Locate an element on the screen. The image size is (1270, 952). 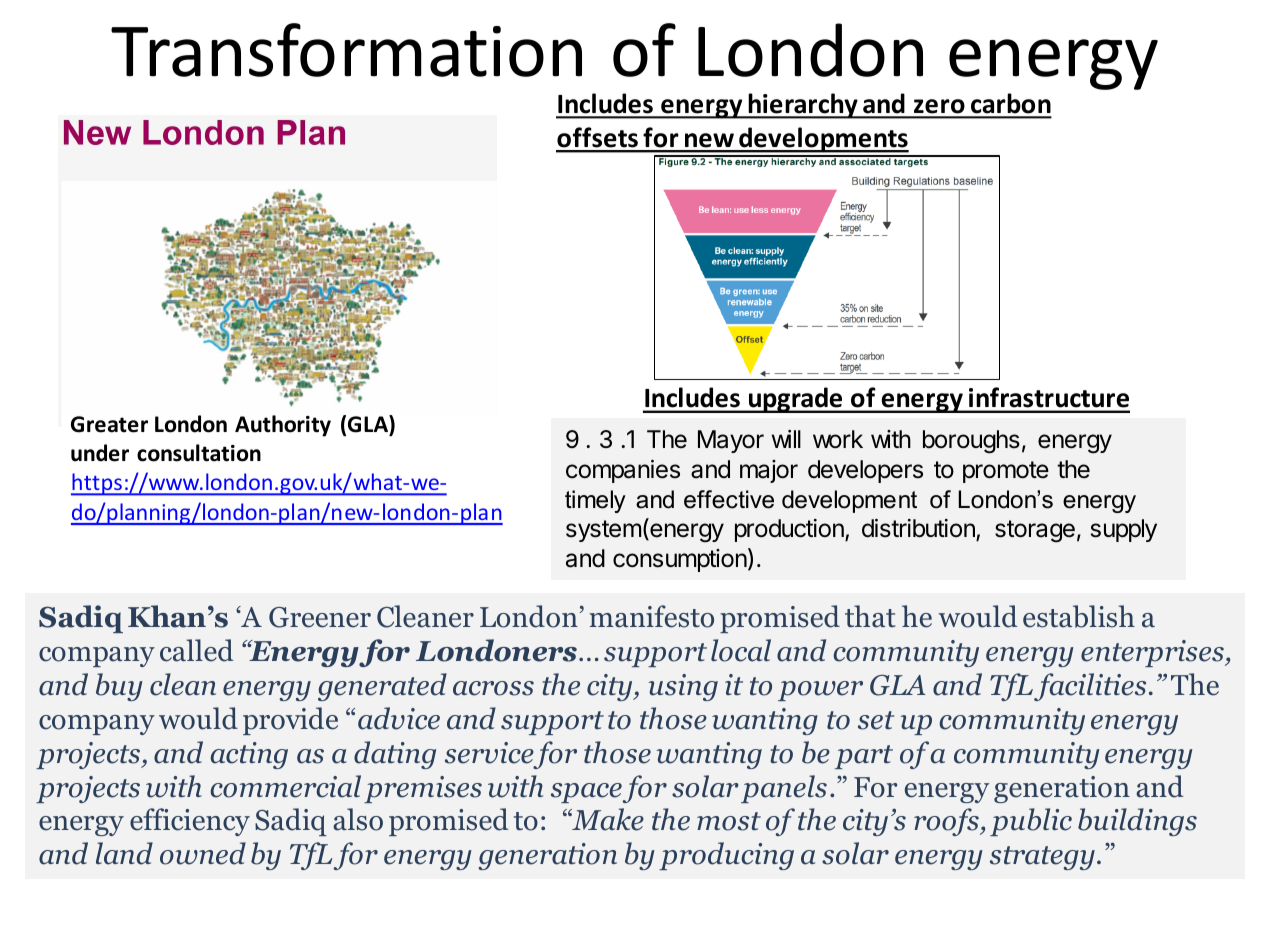
upgrade is located at coordinates (796, 400).
